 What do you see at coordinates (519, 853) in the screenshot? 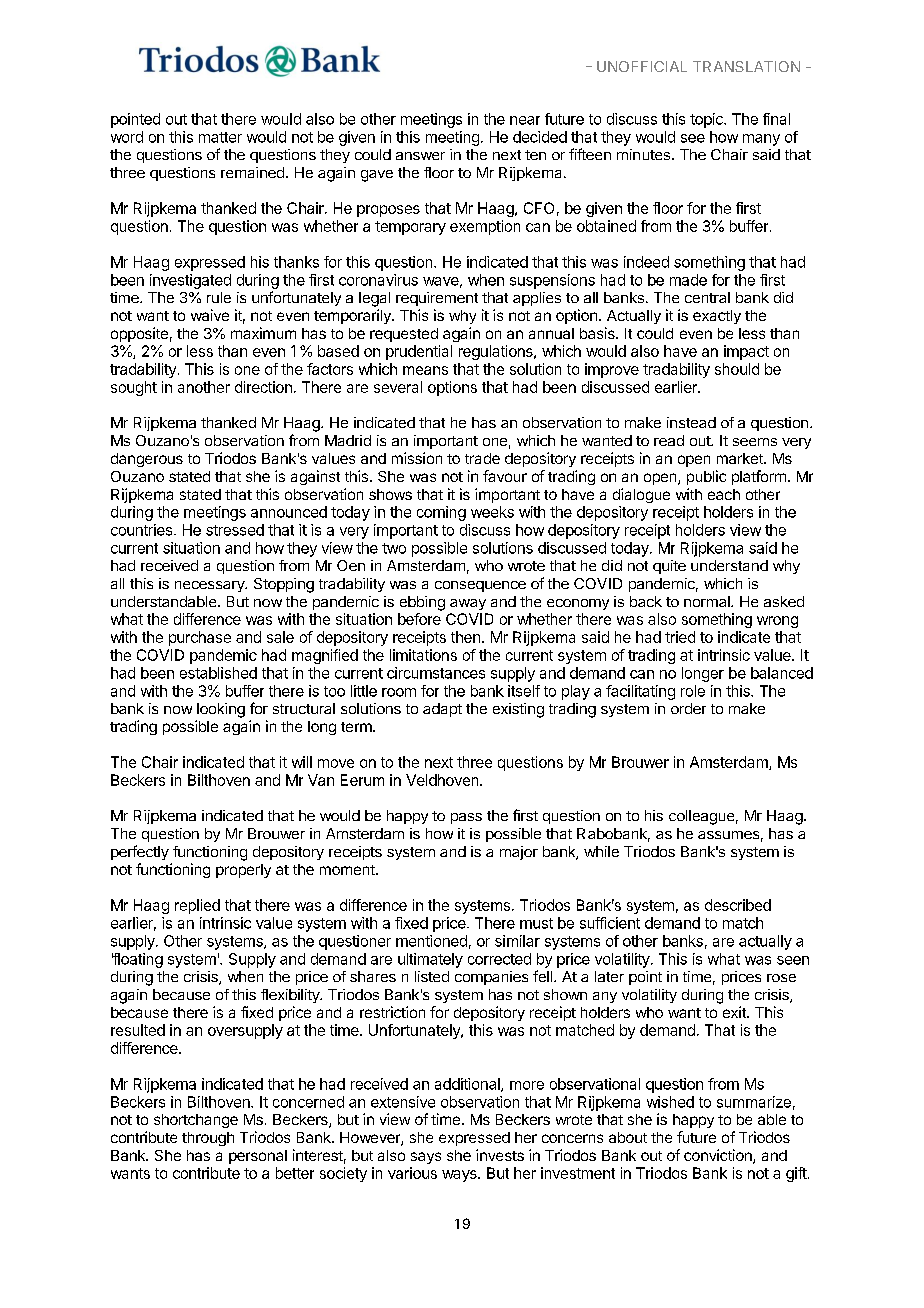
I see `major` at bounding box center [519, 853].
